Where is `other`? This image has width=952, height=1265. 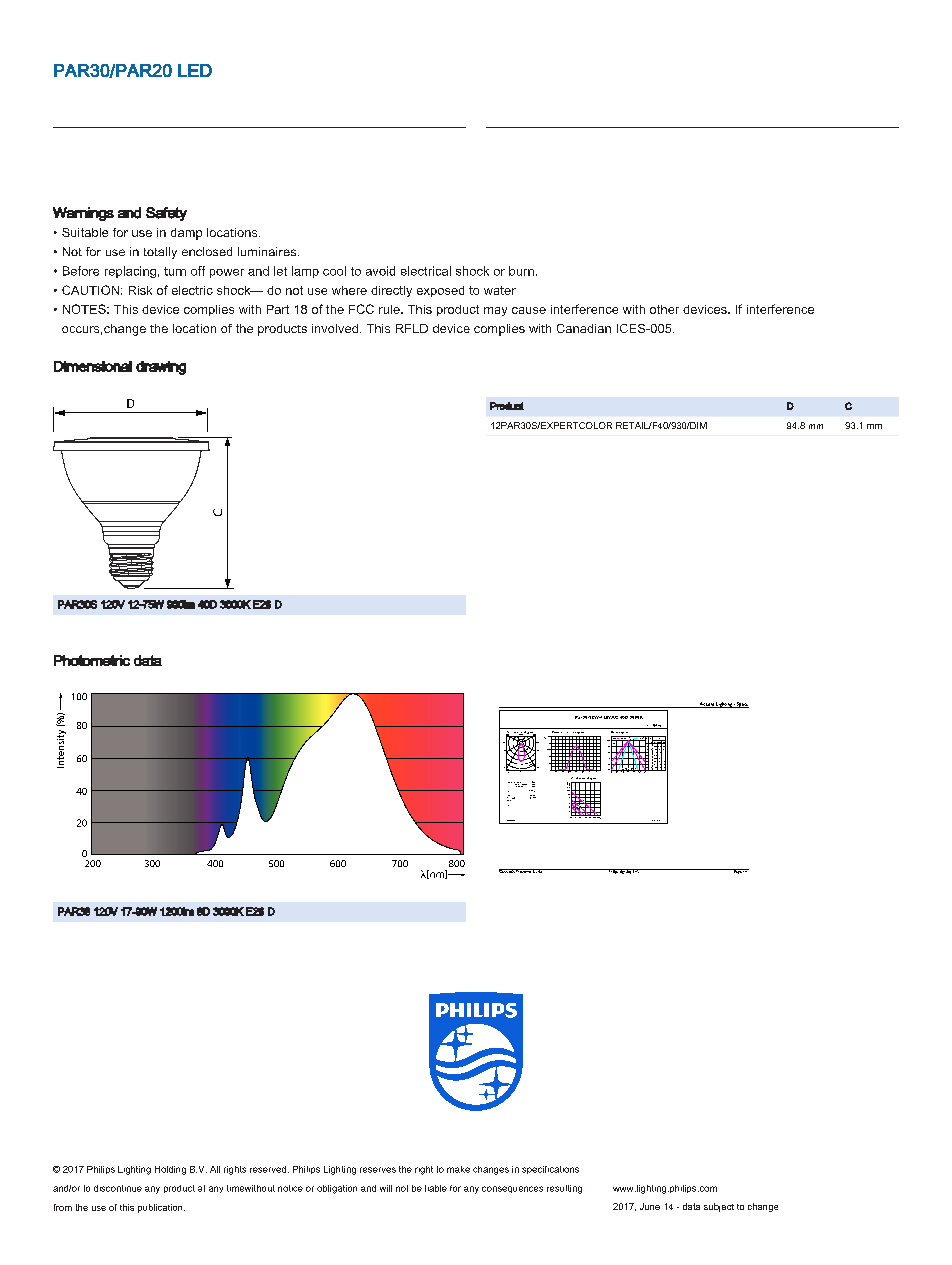 other is located at coordinates (664, 309).
